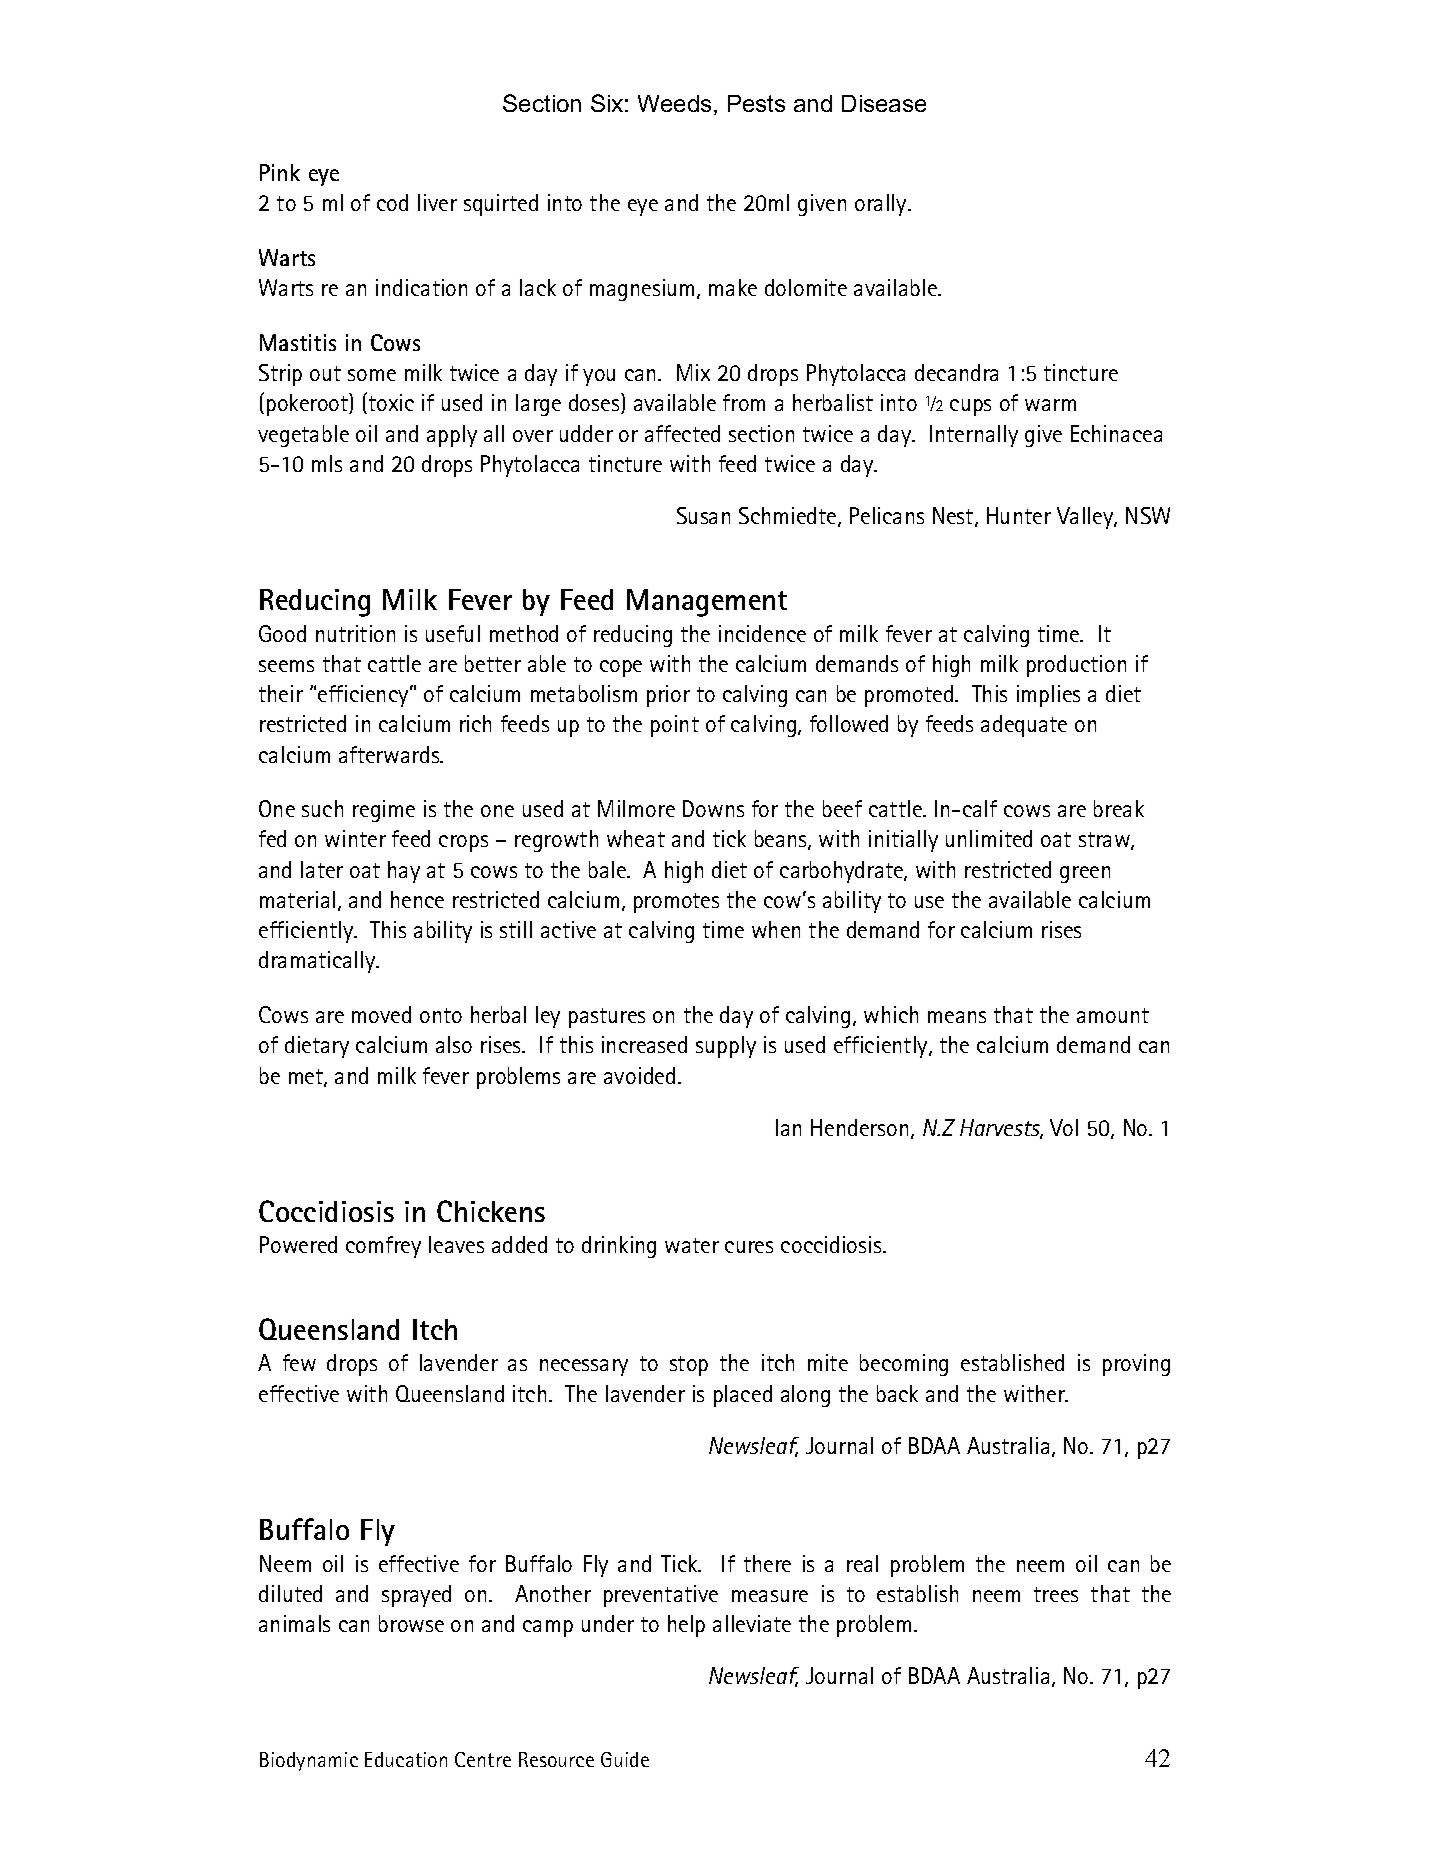 The height and width of the image is (1853, 1432). What do you see at coordinates (884, 103) in the image?
I see `Disease` at bounding box center [884, 103].
